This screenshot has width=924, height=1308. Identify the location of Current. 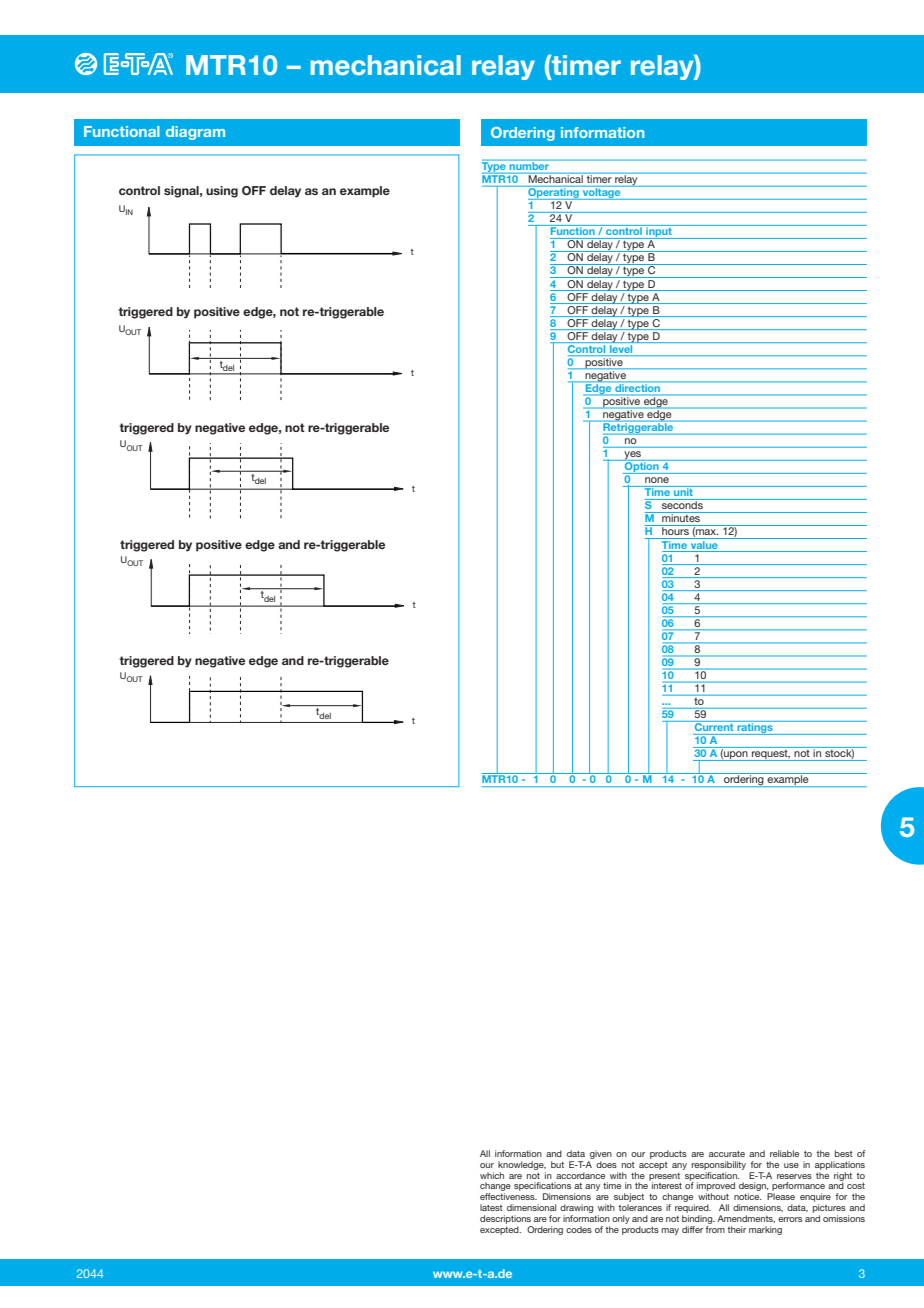
(714, 726).
